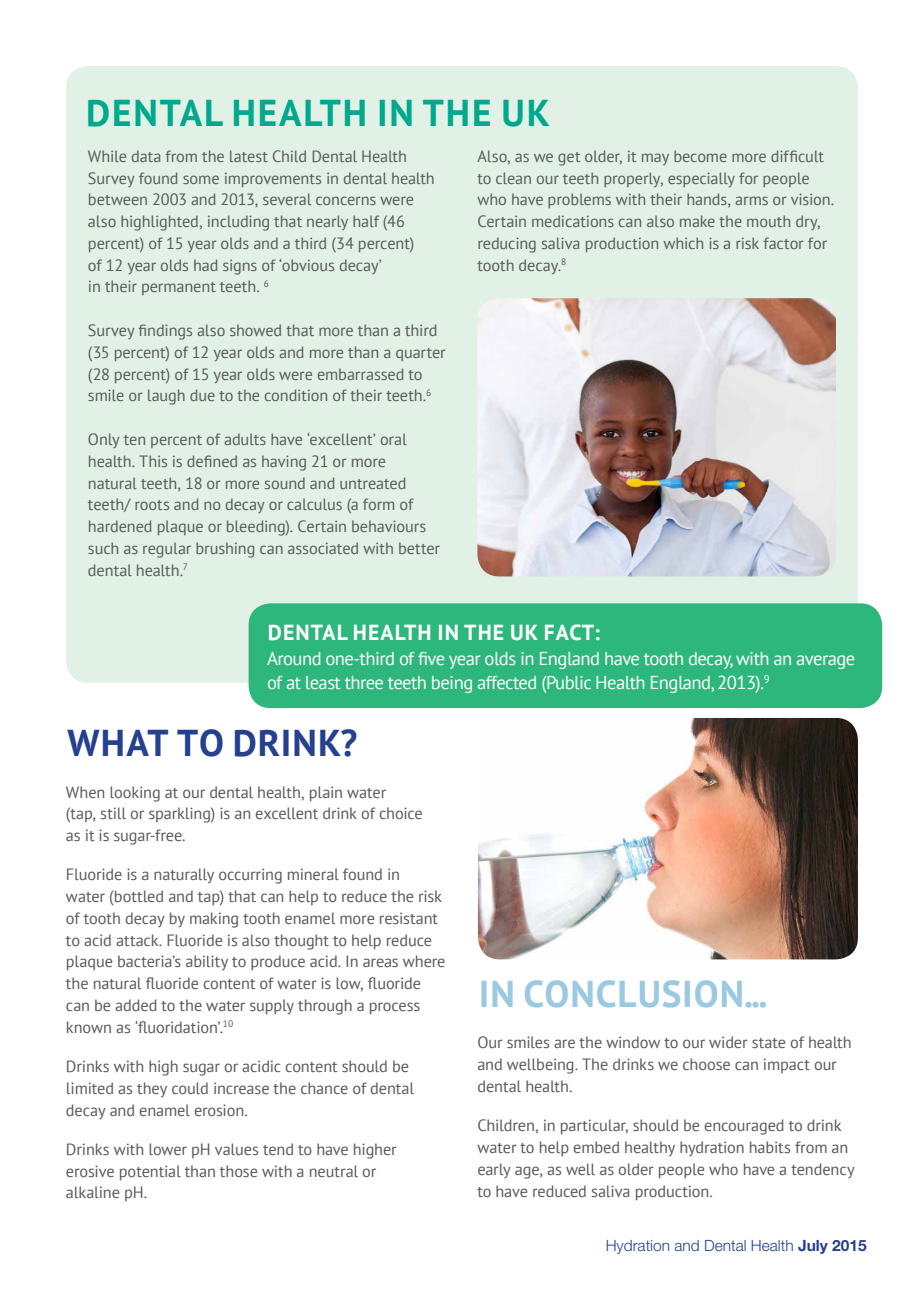  I want to click on neutral, so click(334, 1171).
